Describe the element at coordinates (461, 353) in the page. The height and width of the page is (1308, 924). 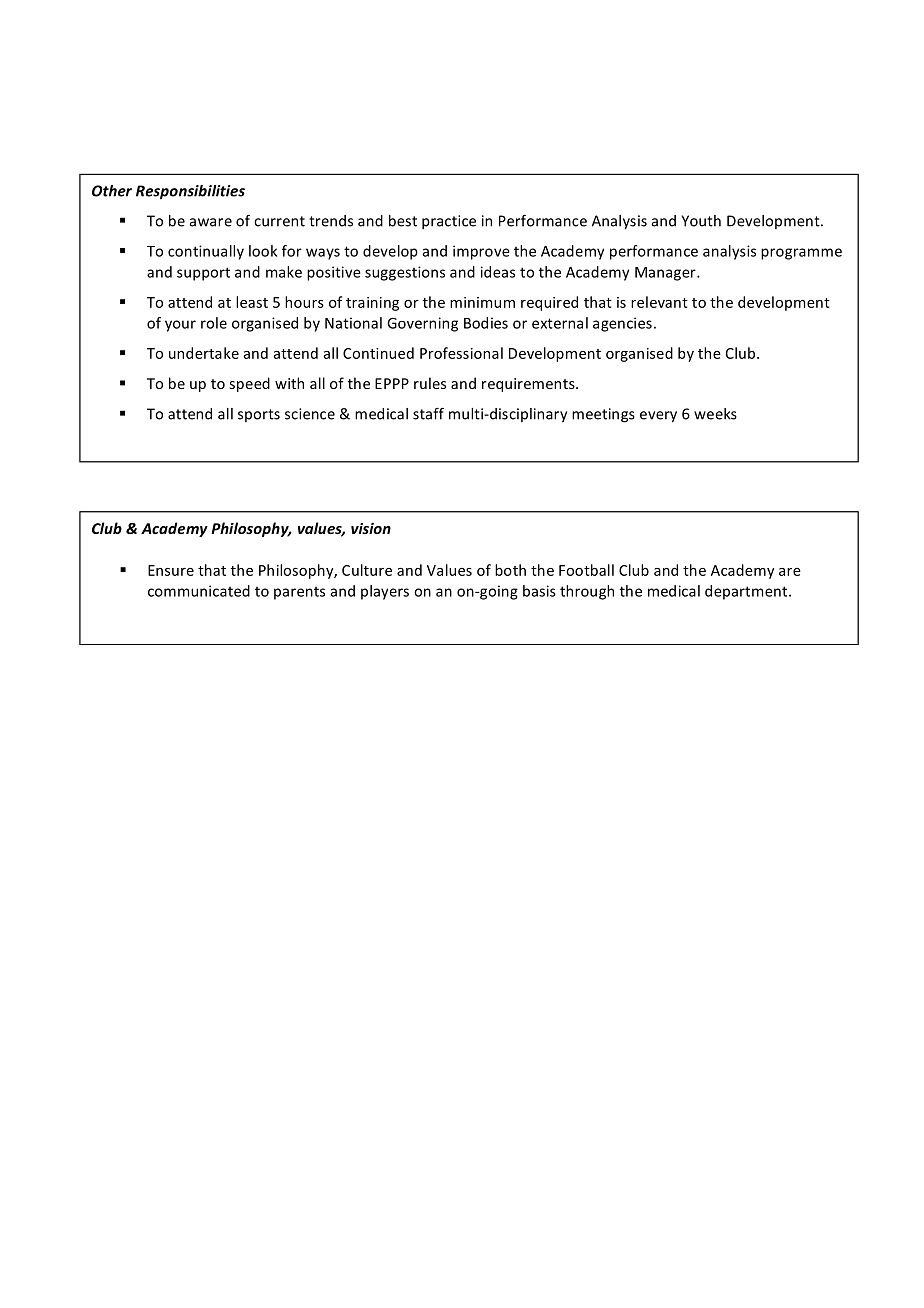
I see `Professional` at that location.
